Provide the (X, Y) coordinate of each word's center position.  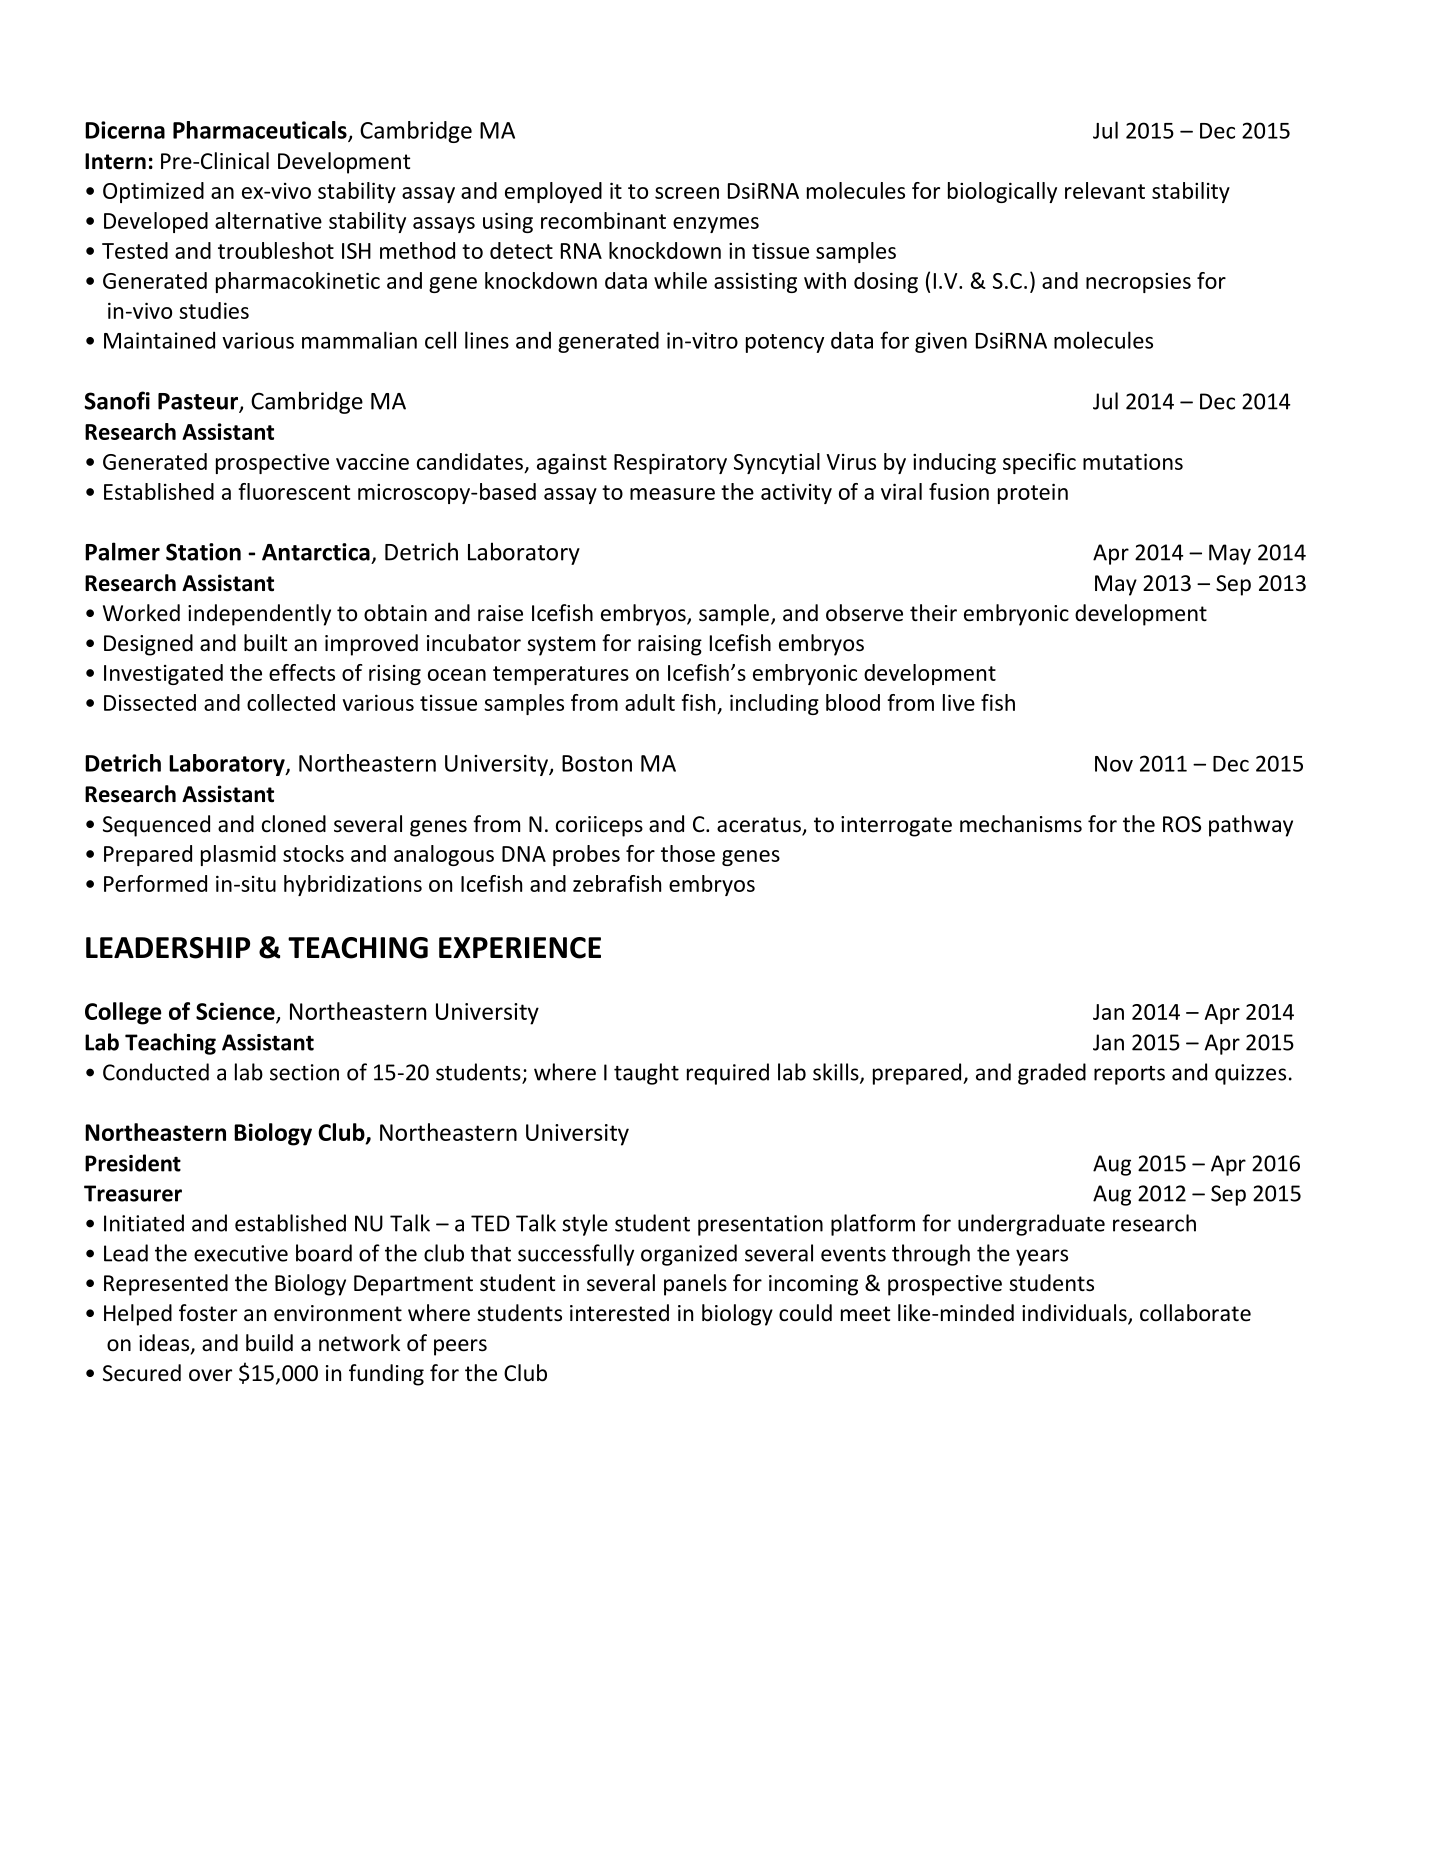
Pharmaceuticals (261, 131)
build (269, 1343)
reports (1129, 1075)
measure (672, 494)
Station (203, 552)
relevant (1105, 190)
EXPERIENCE (520, 948)
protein (1033, 493)
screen (687, 193)
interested (619, 1313)
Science (236, 1012)
